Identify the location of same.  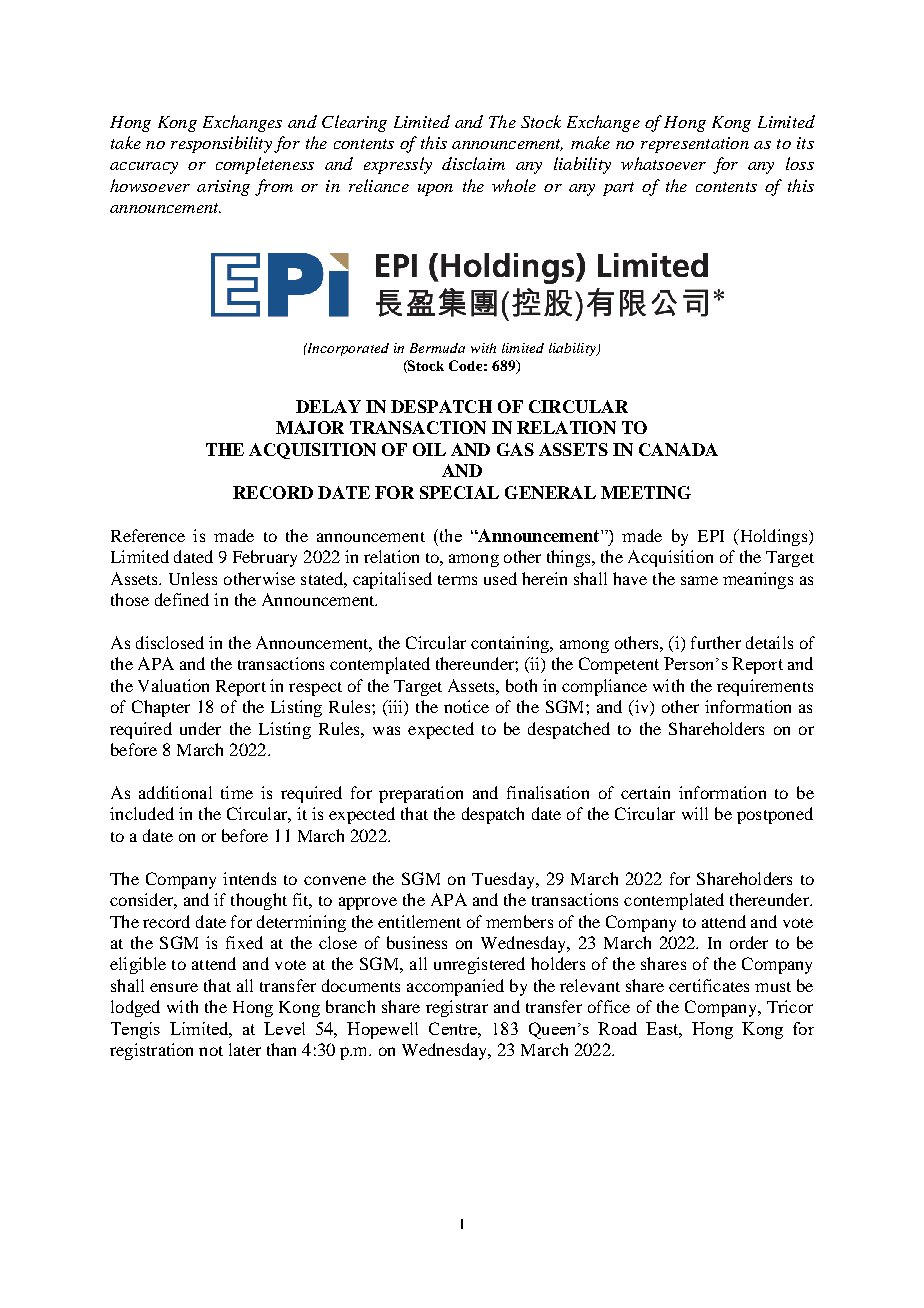
(699, 580).
